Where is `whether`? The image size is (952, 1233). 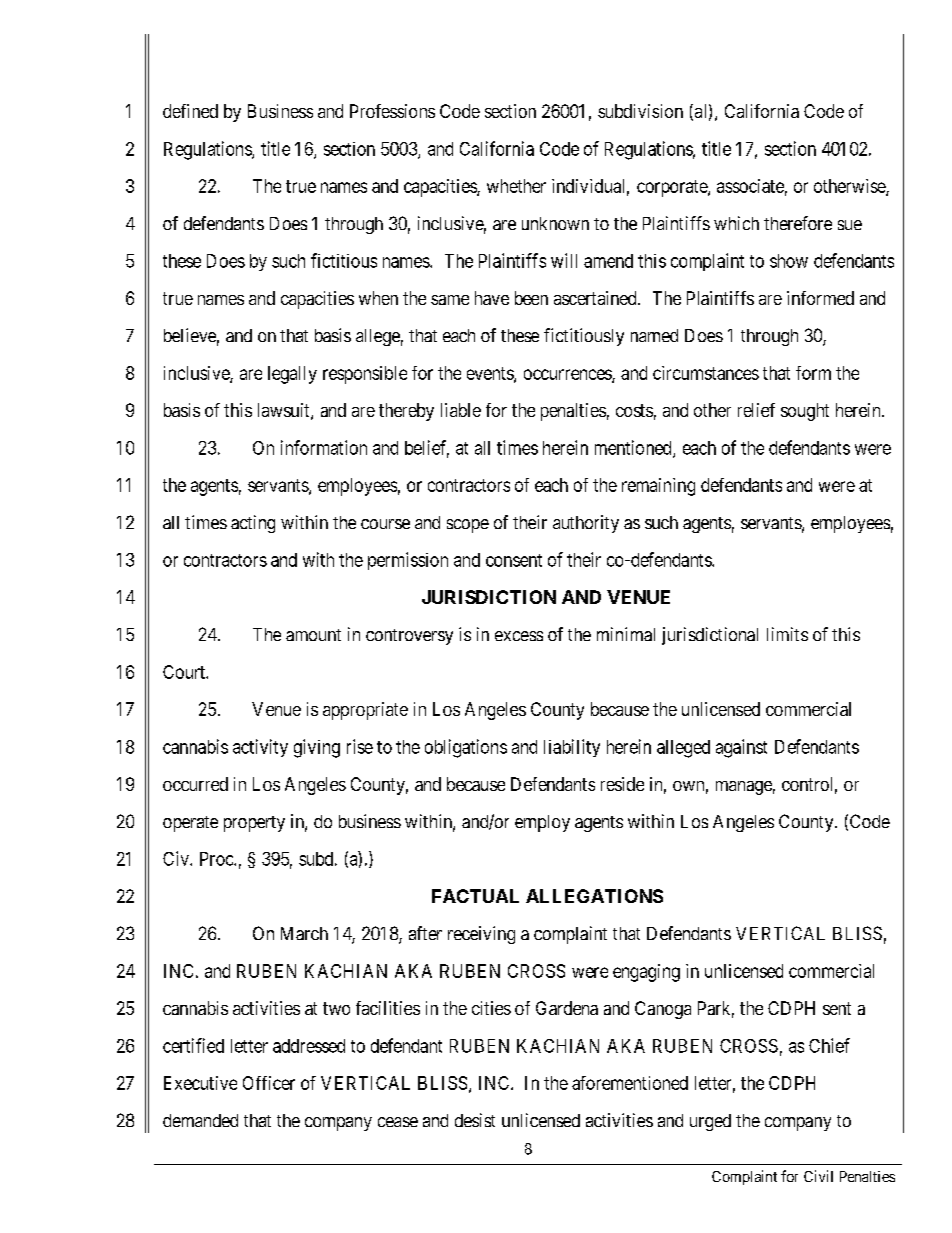 whether is located at coordinates (516, 186).
